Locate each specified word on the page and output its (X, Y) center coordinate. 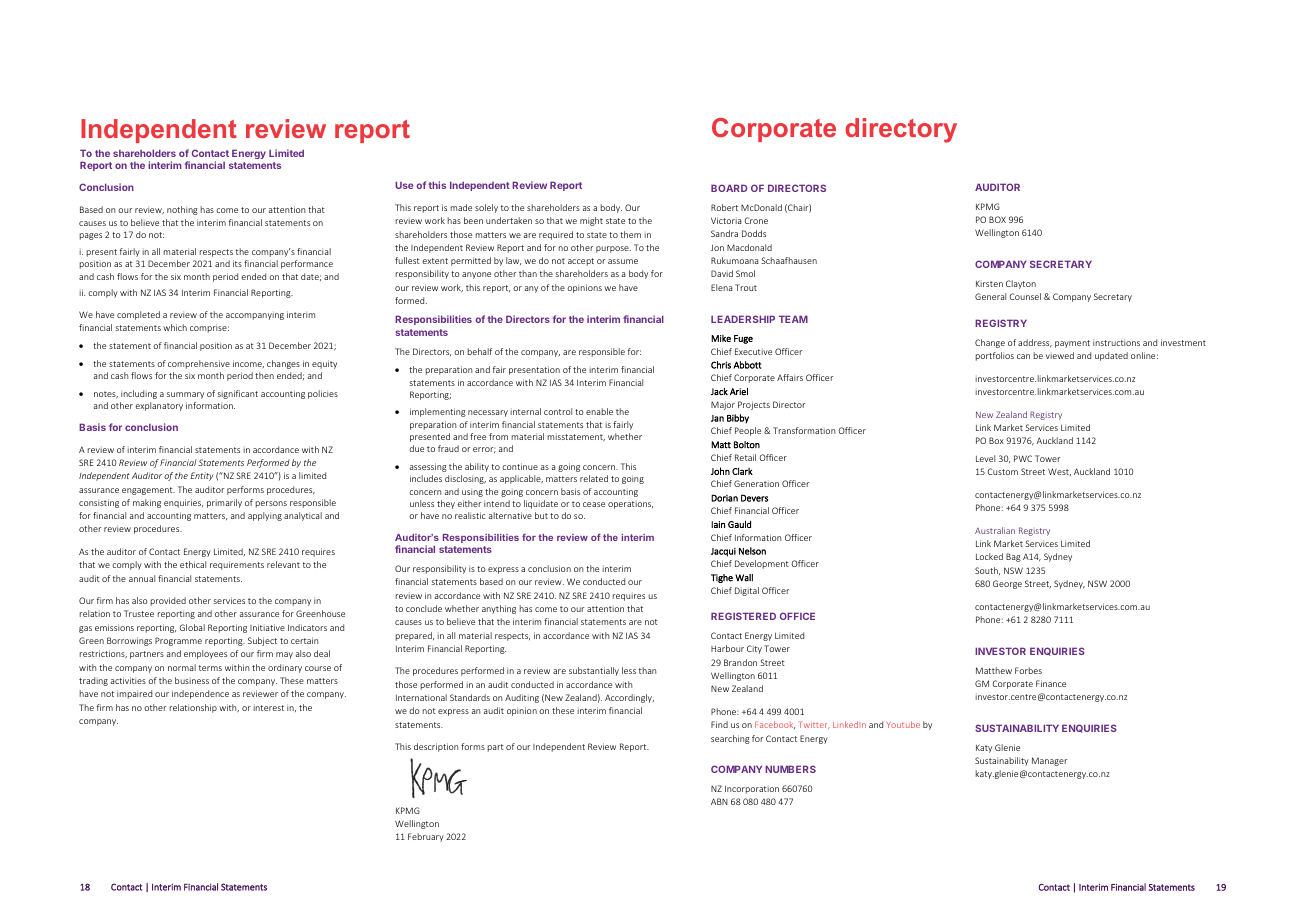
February (426, 837)
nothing (182, 210)
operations (630, 505)
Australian (995, 530)
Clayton (1021, 284)
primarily (224, 503)
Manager (1049, 761)
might (591, 221)
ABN (719, 801)
